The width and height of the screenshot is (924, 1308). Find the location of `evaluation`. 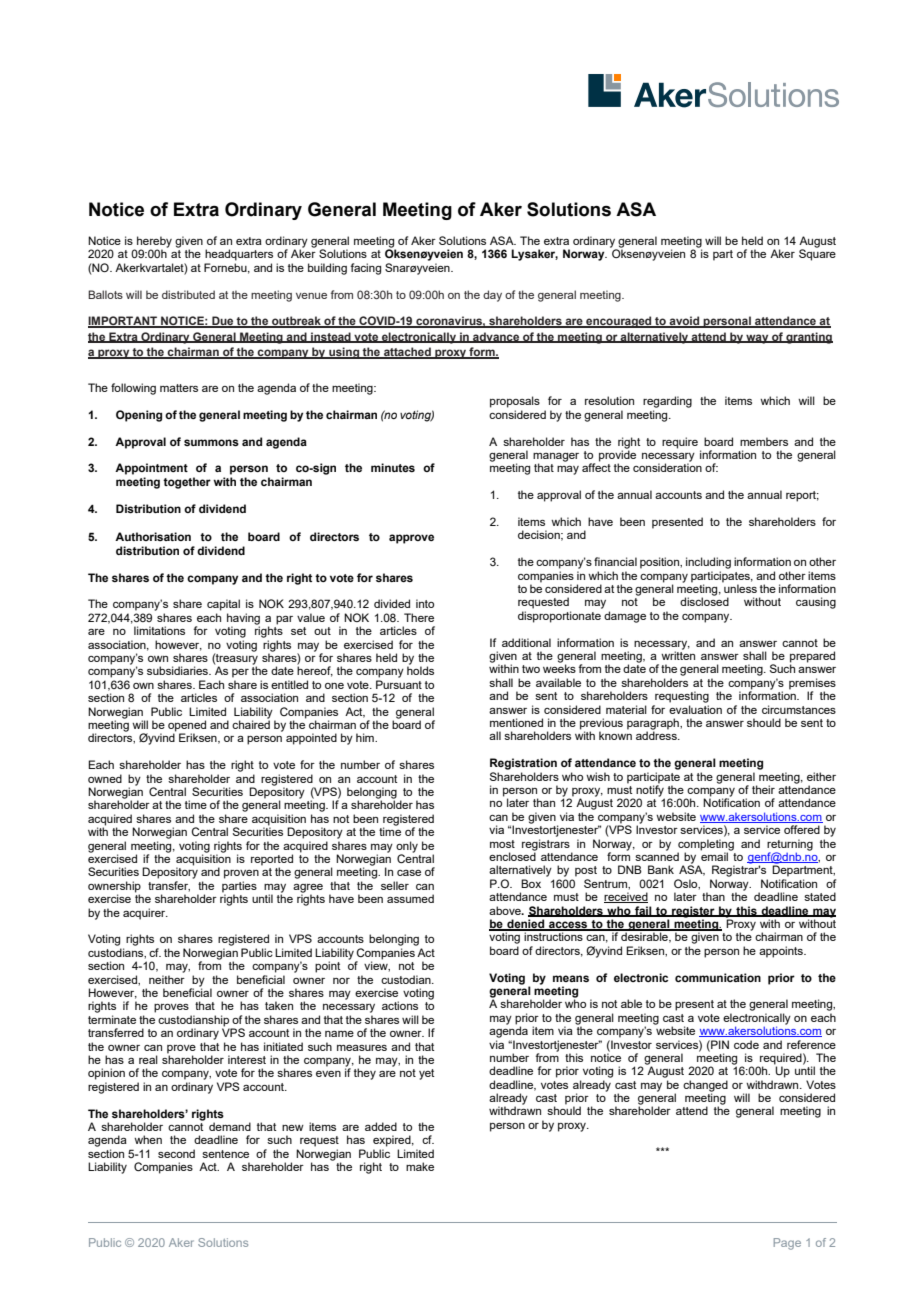

evaluation is located at coordinates (695, 709).
